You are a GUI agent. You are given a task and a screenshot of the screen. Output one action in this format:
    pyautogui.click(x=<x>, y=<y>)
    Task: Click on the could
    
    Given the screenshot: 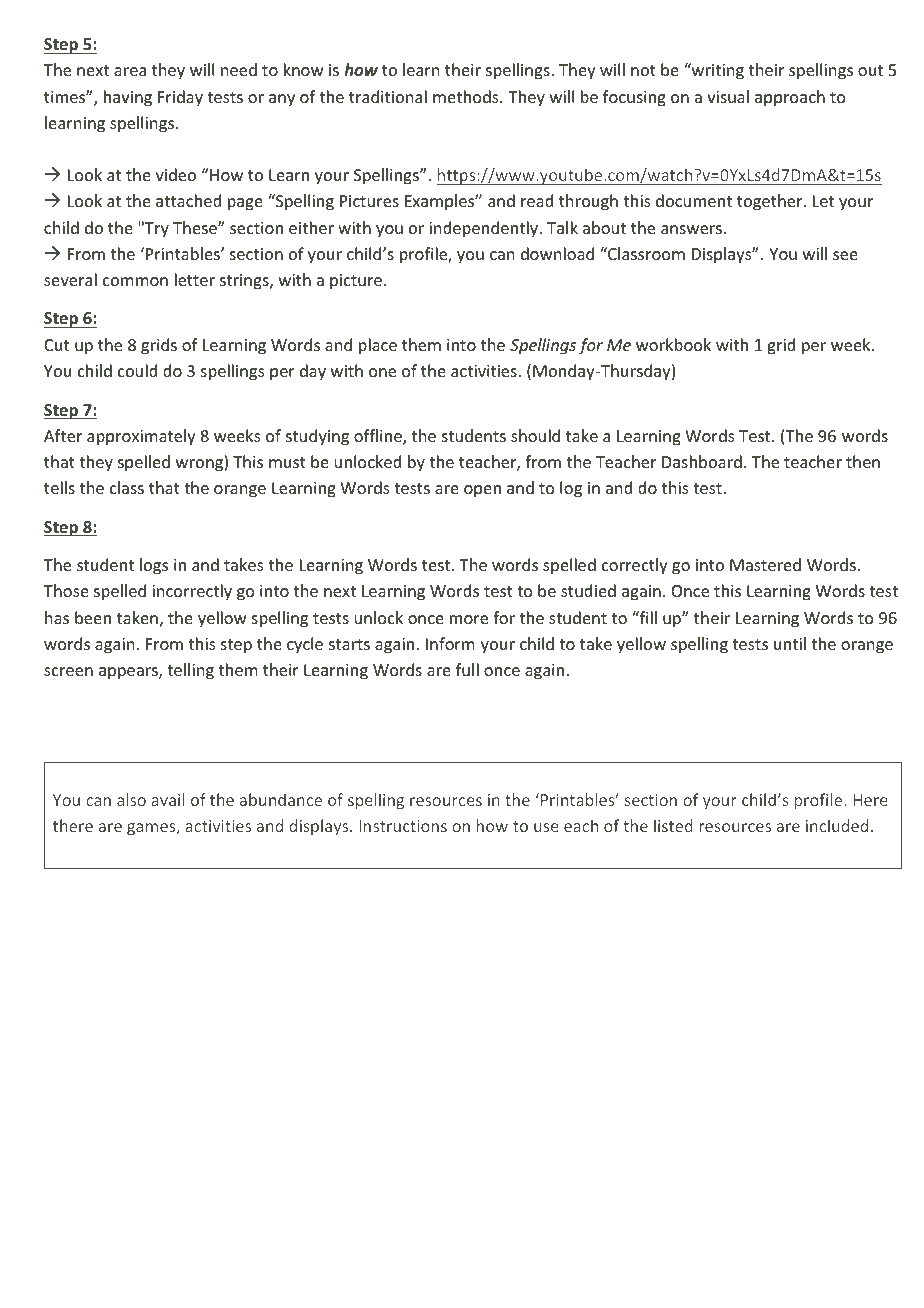 What is the action you would take?
    pyautogui.click(x=137, y=370)
